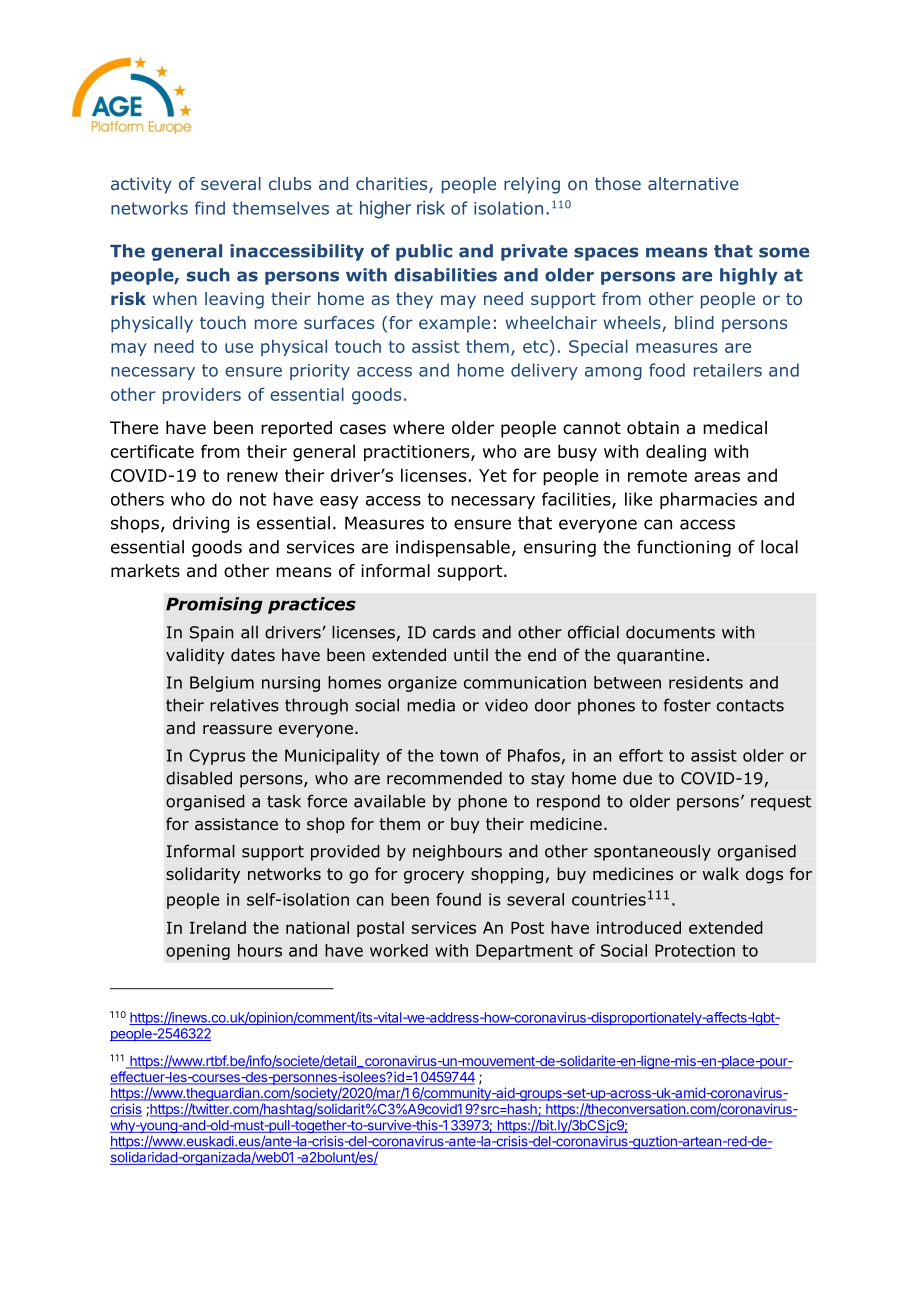  What do you see at coordinates (459, 756) in the image?
I see `town` at bounding box center [459, 756].
